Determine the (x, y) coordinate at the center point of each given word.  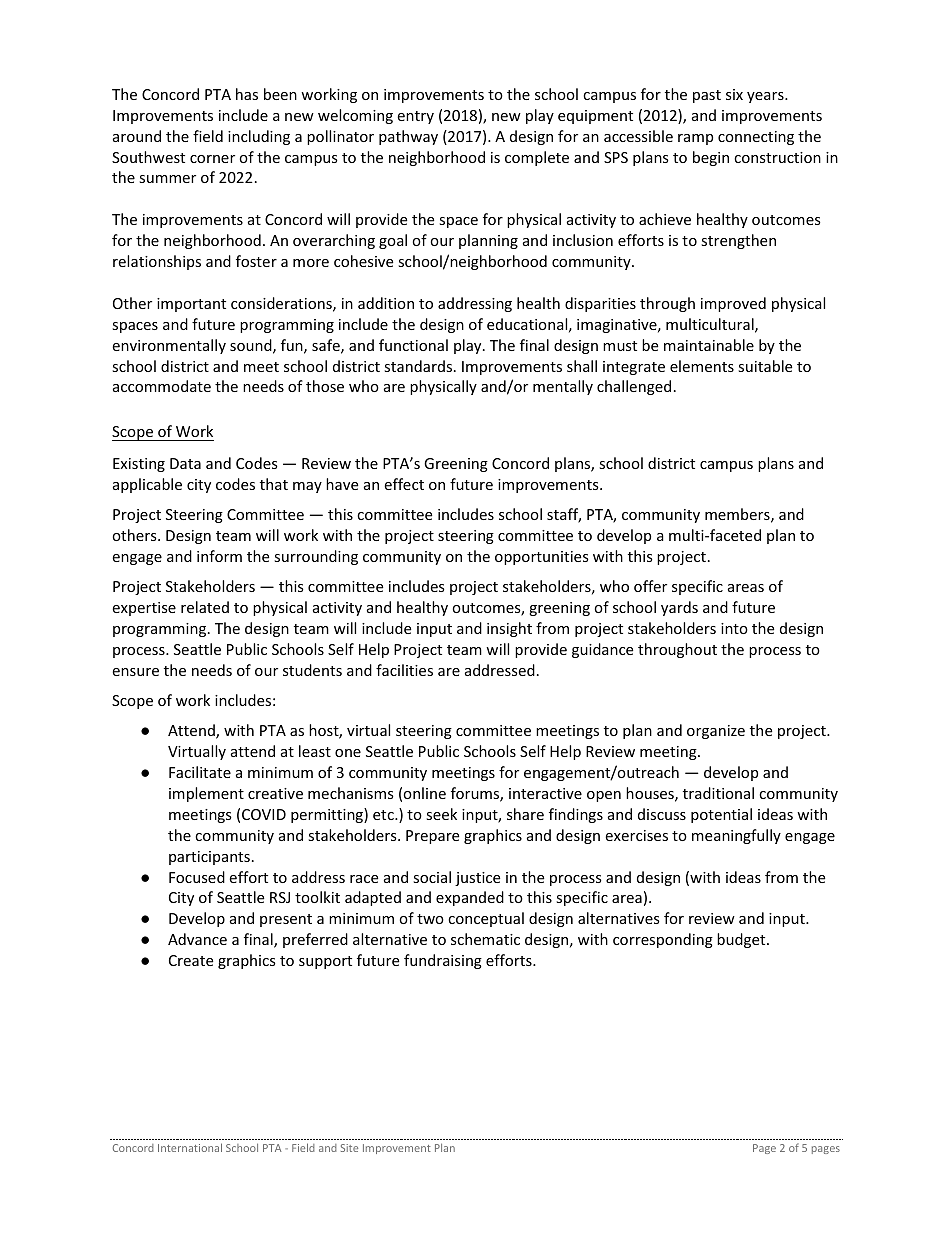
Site (349, 1148)
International (190, 1147)
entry (415, 117)
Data (185, 463)
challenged (634, 387)
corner (212, 159)
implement (206, 794)
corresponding (663, 940)
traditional (718, 793)
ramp (695, 139)
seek (441, 814)
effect (404, 484)
